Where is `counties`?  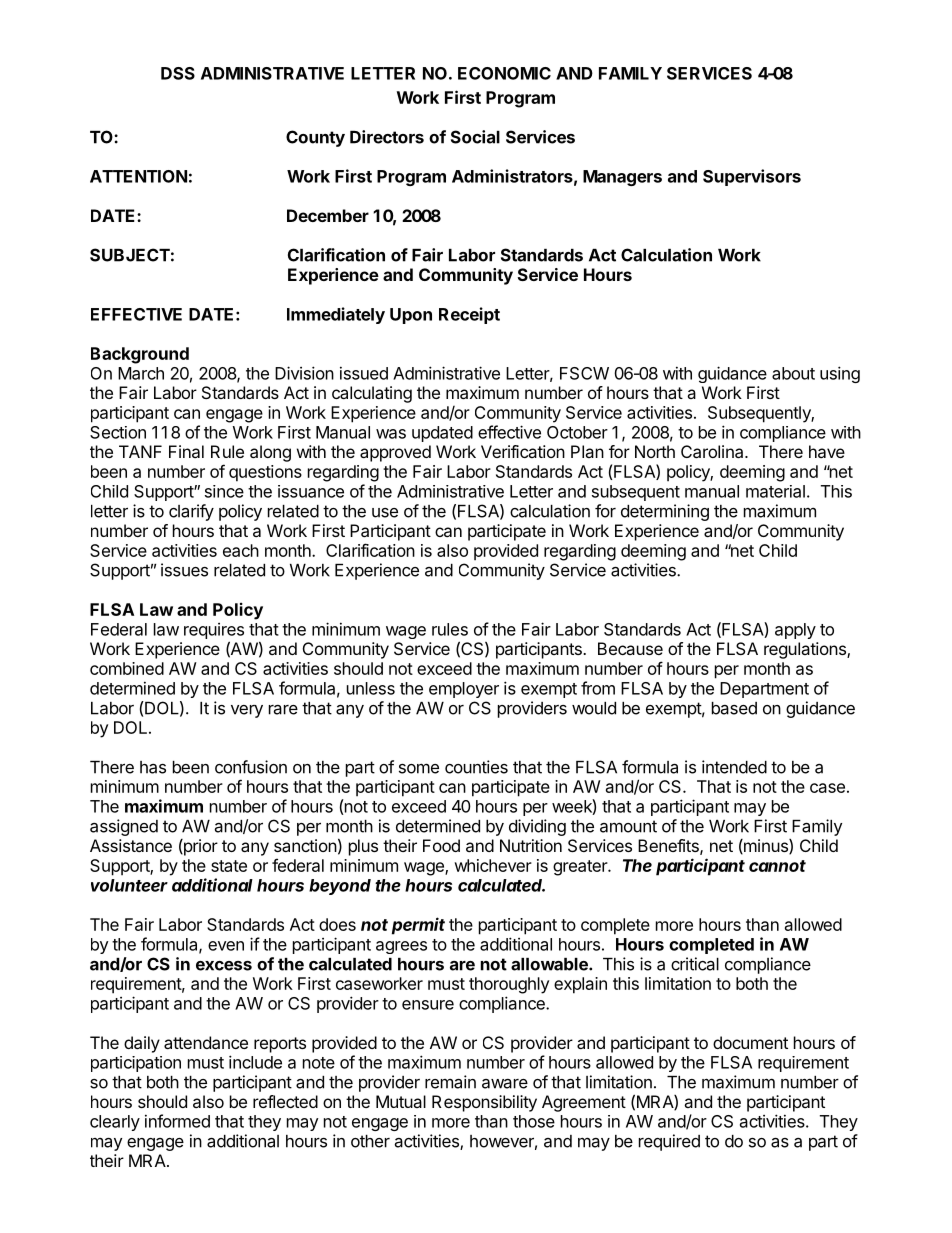
counties is located at coordinates (476, 767).
